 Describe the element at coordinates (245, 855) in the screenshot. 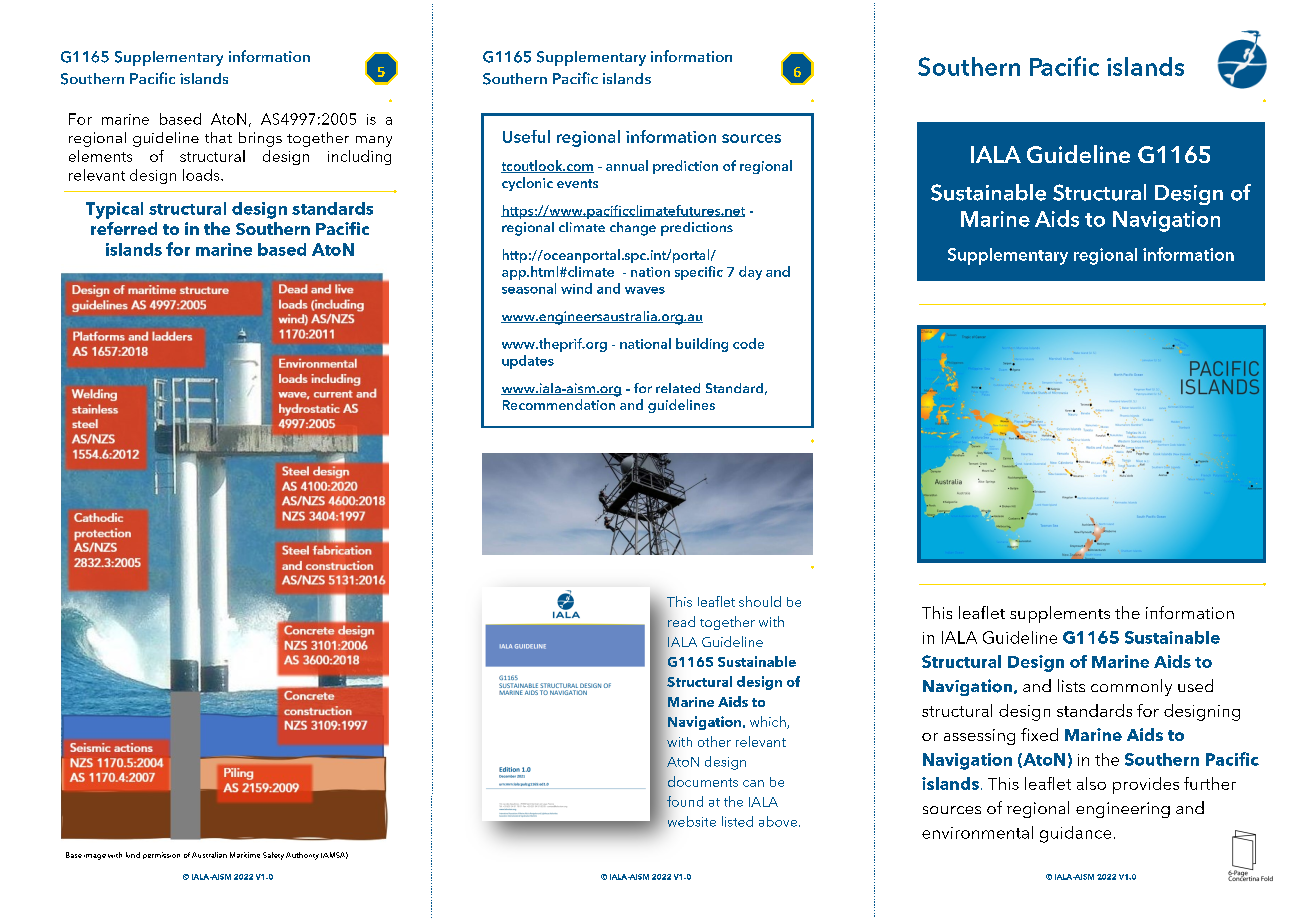

I see `Maritime` at that location.
